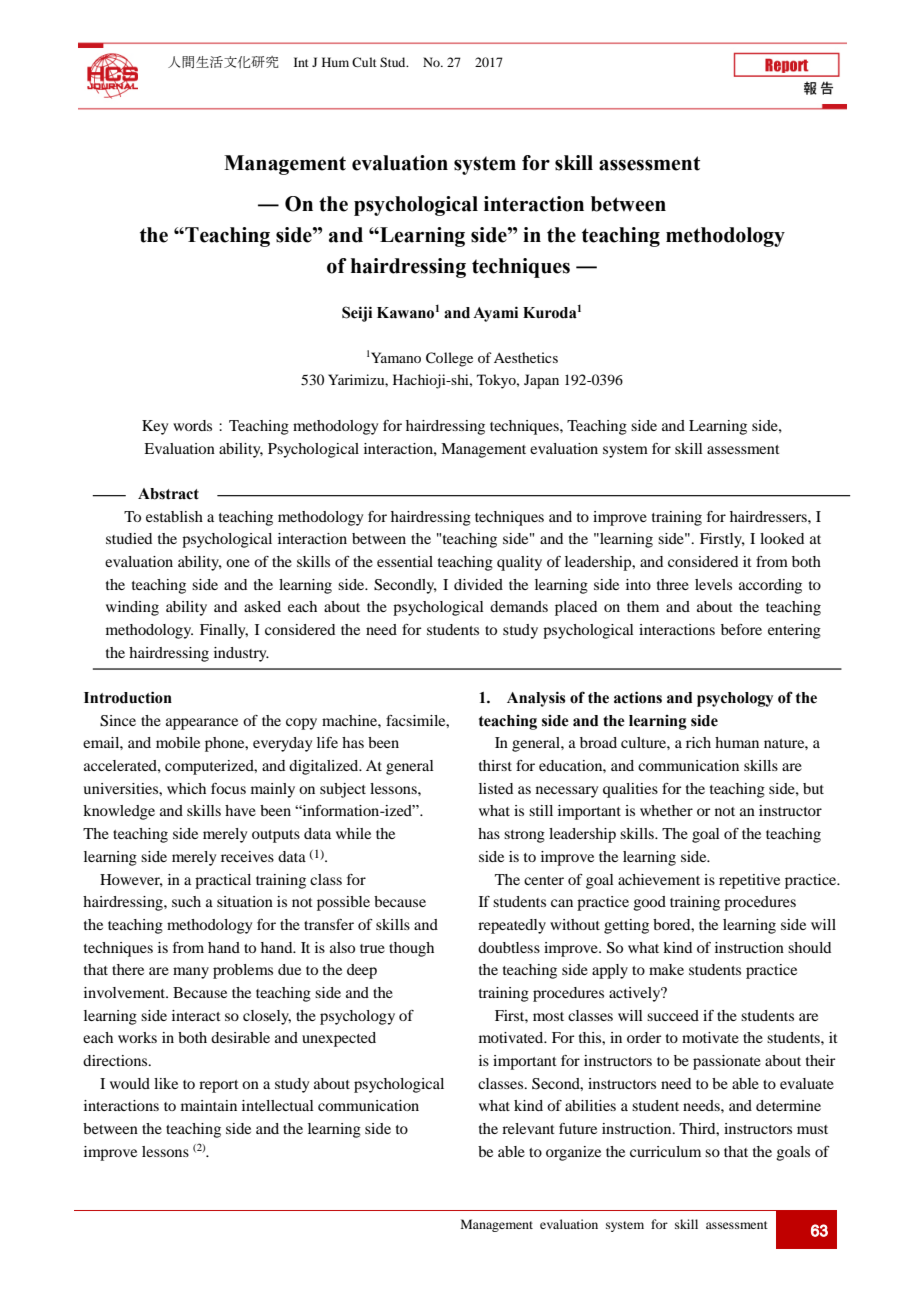 The image size is (924, 1308). What do you see at coordinates (478, 584) in the page?
I see `divided` at bounding box center [478, 584].
